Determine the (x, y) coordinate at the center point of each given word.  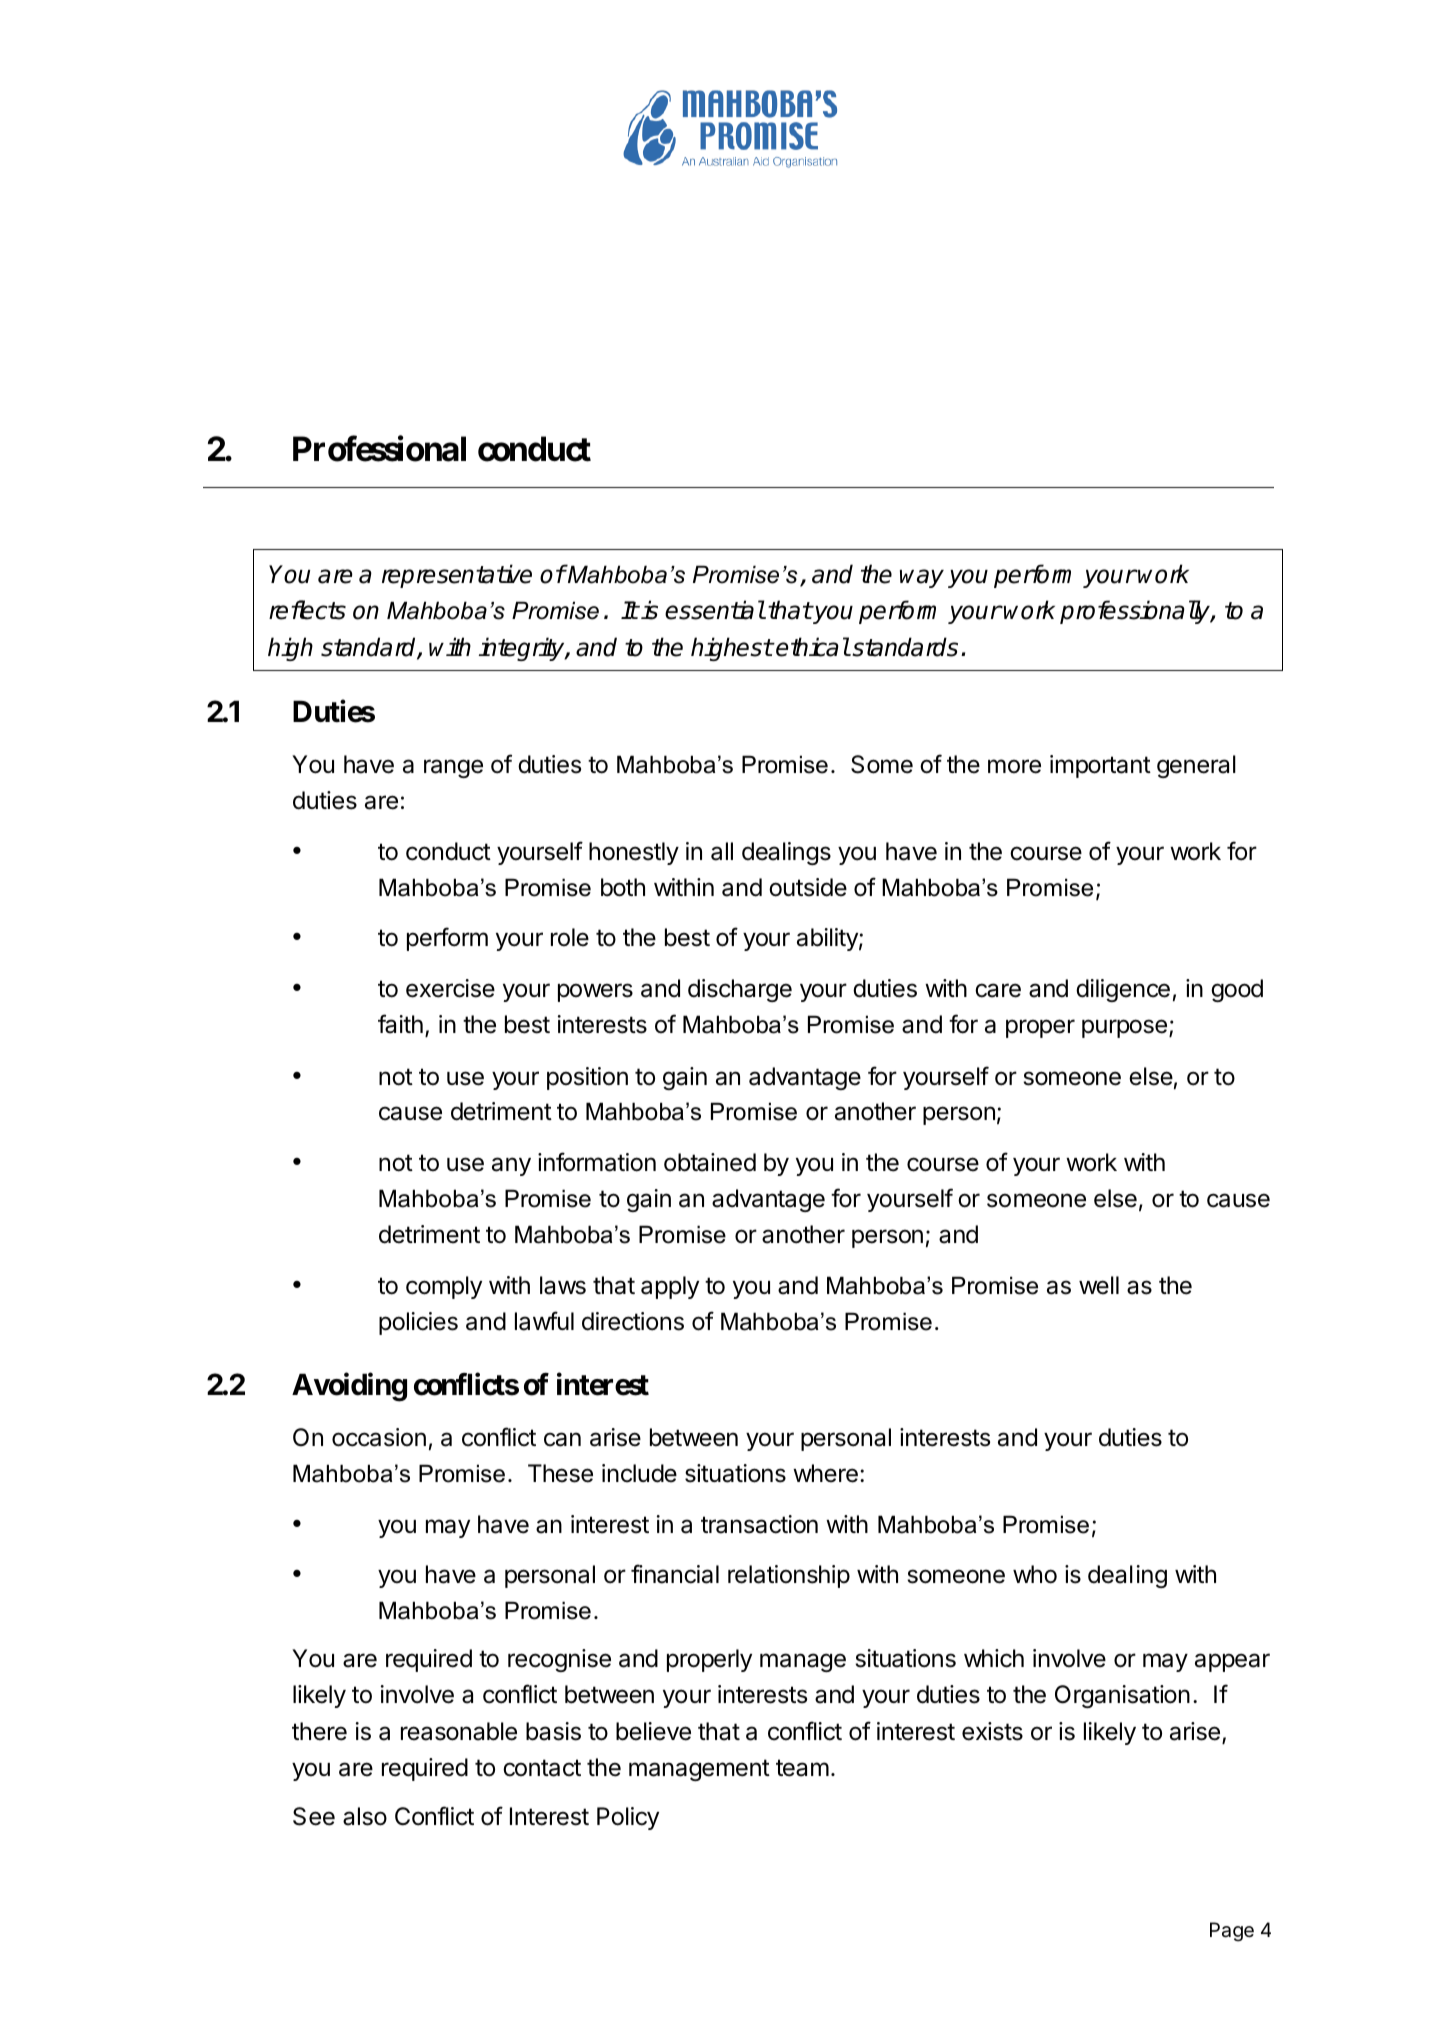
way (922, 578)
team (802, 1768)
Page (1232, 1932)
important (1100, 766)
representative (457, 576)
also (365, 1816)
